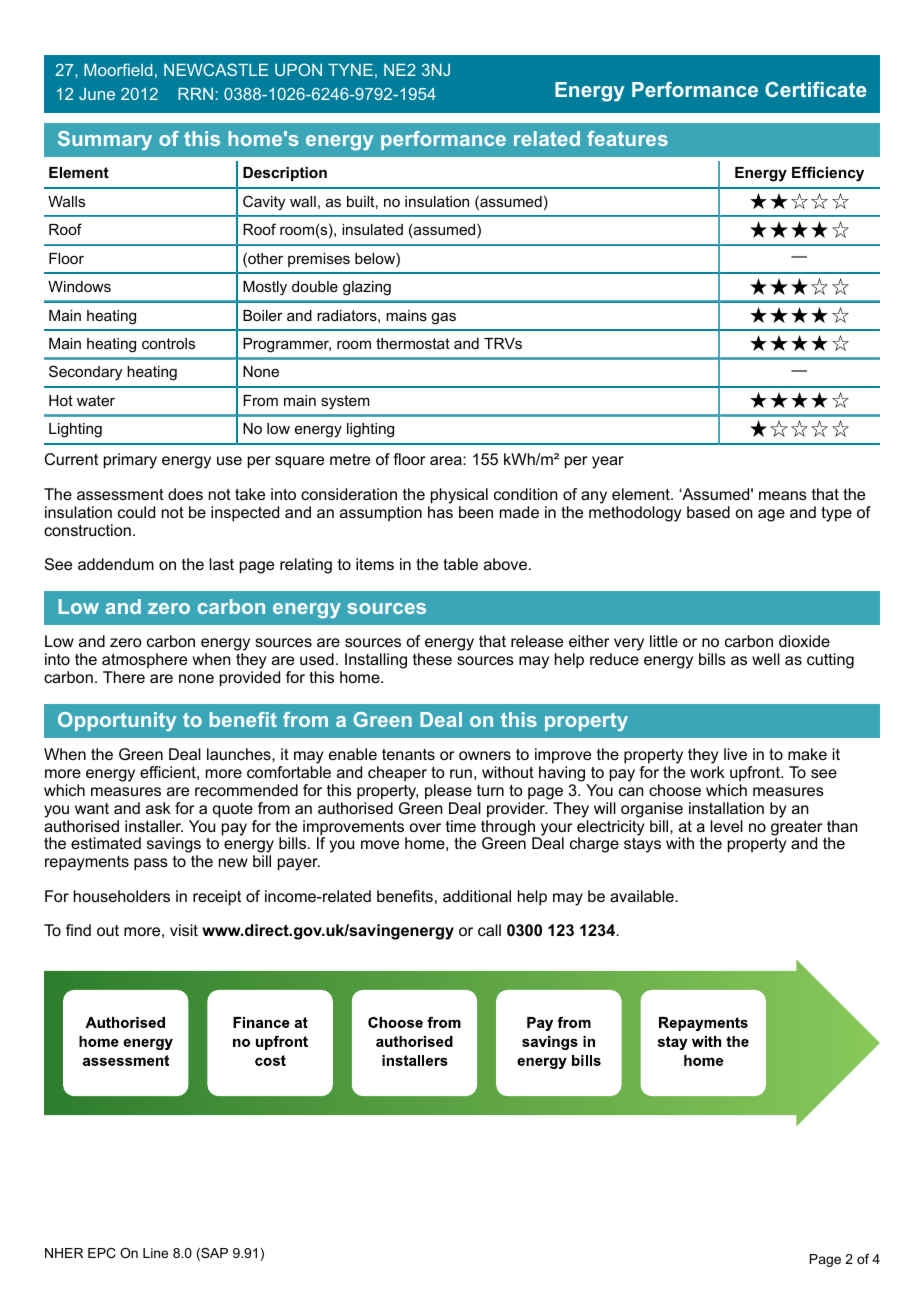 This page has width=924, height=1308. I want to click on controls, so click(168, 343).
